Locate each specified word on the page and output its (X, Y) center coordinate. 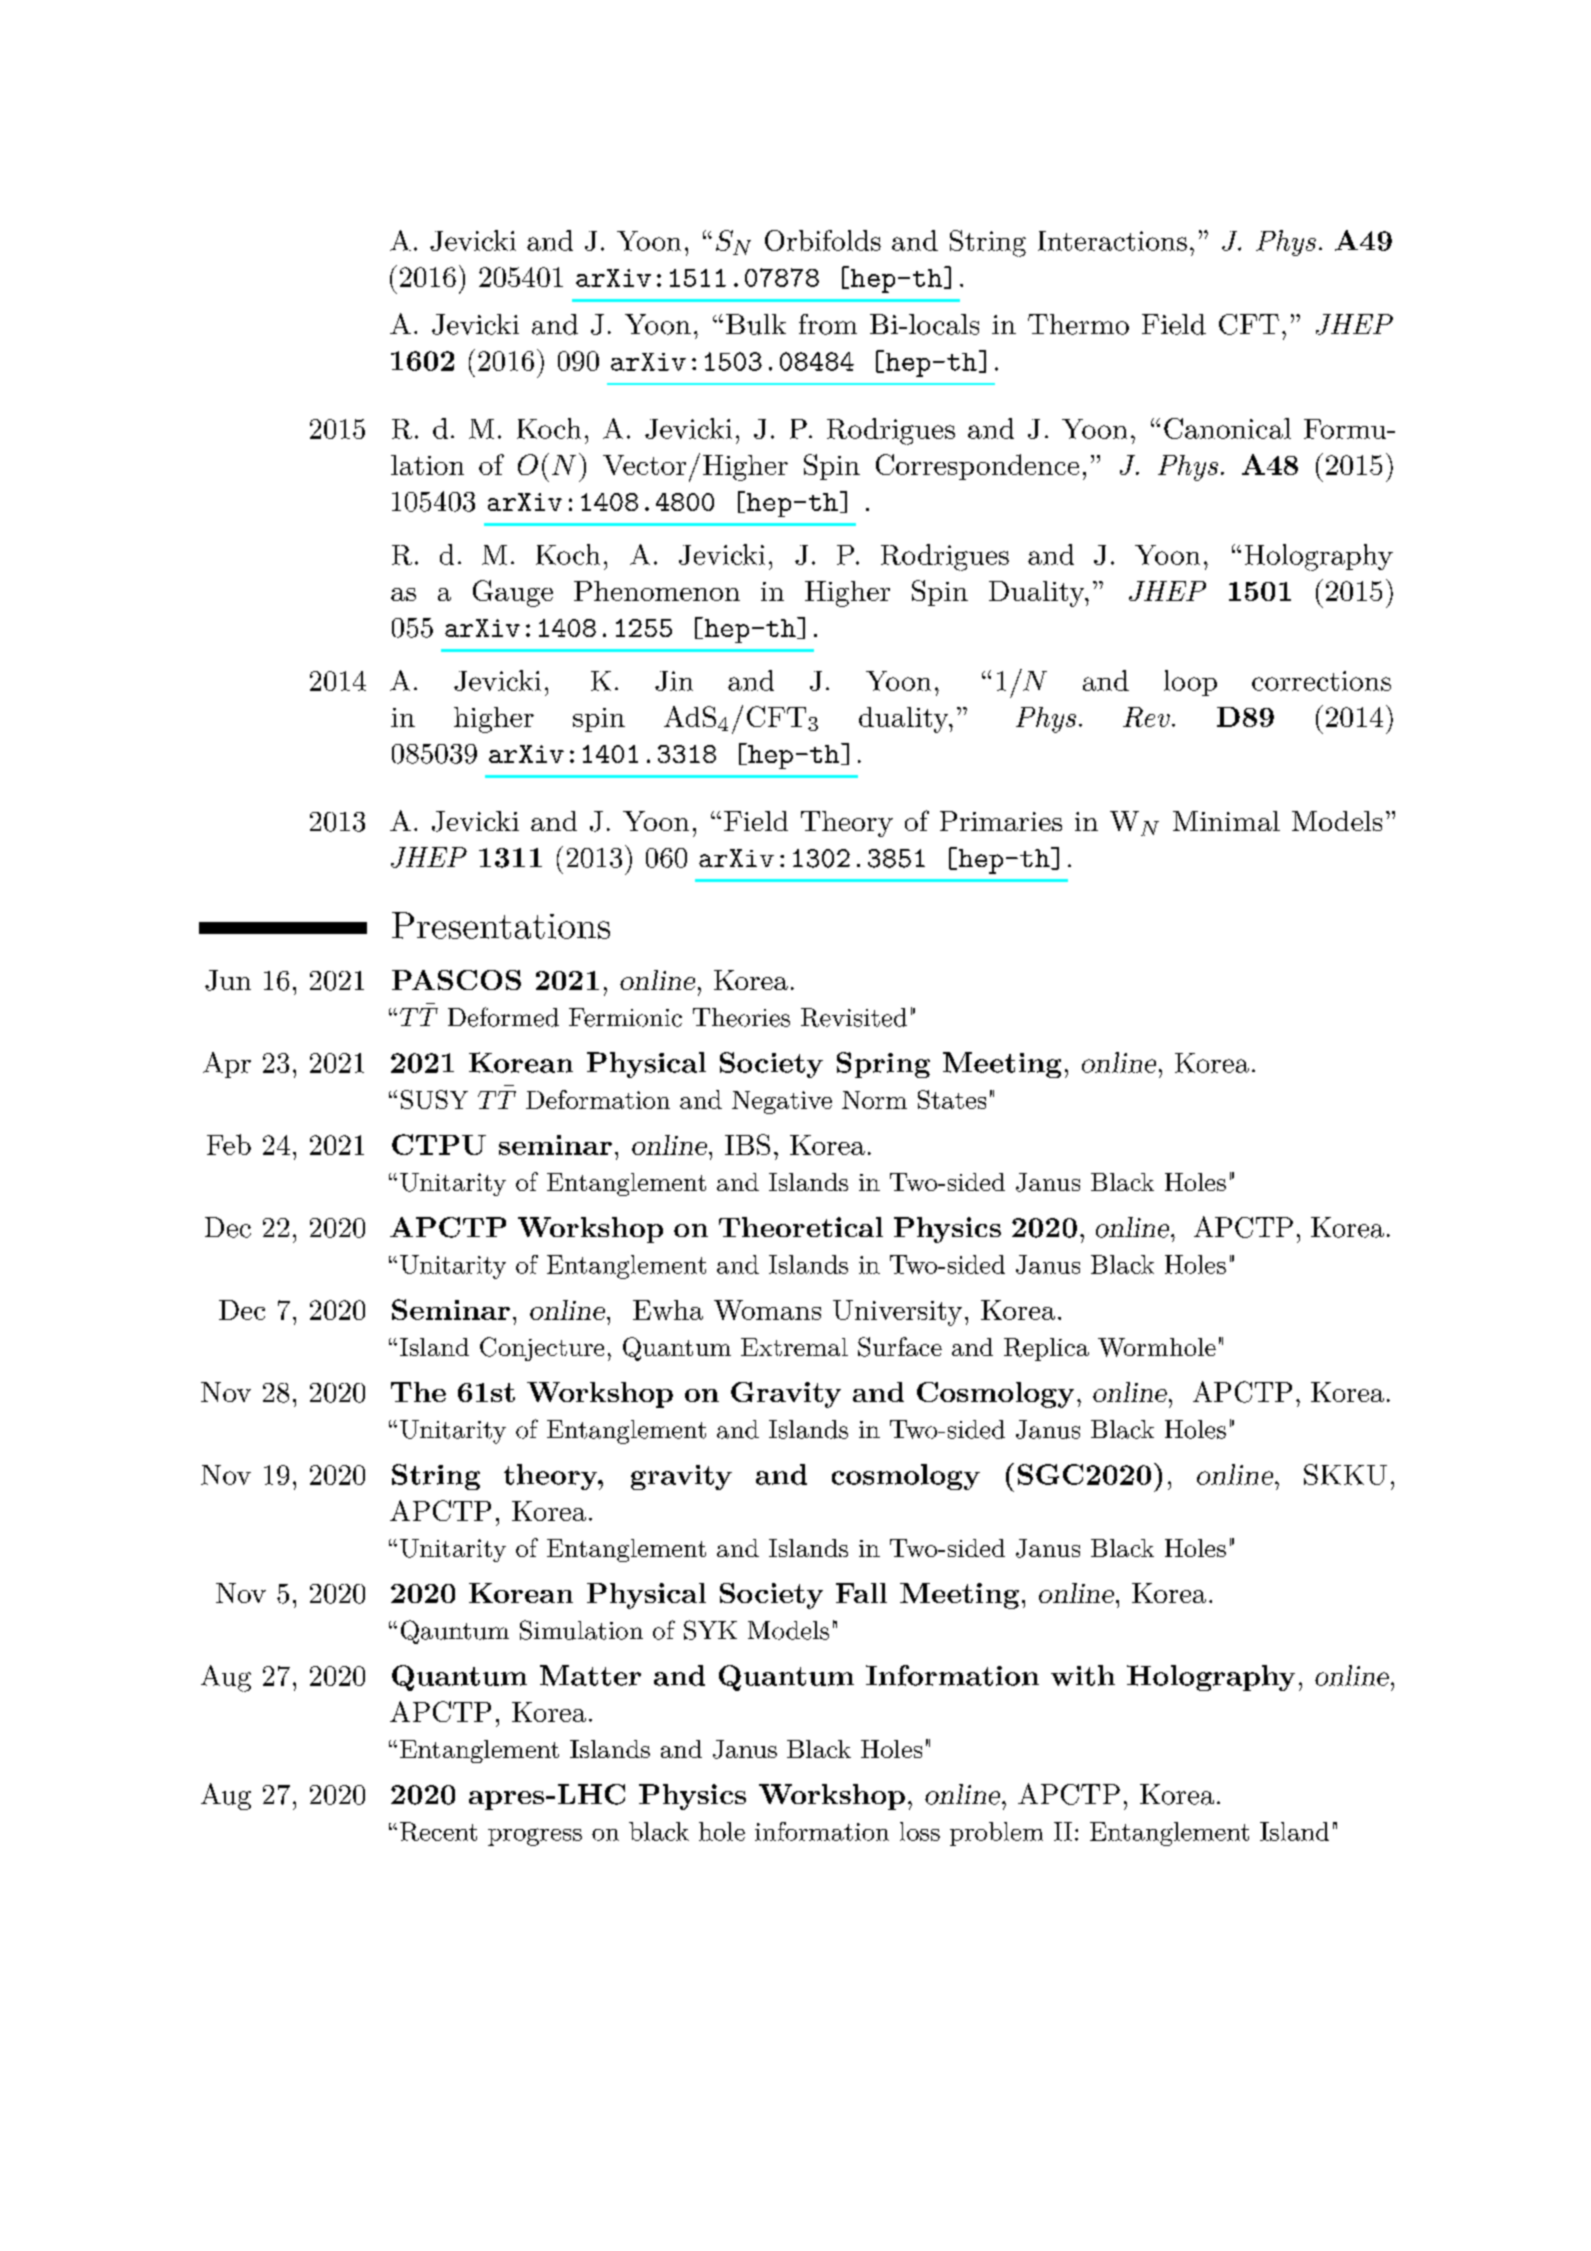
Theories (741, 1017)
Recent (438, 1831)
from (828, 324)
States (952, 1099)
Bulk (756, 324)
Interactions (1112, 241)
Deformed (503, 1017)
